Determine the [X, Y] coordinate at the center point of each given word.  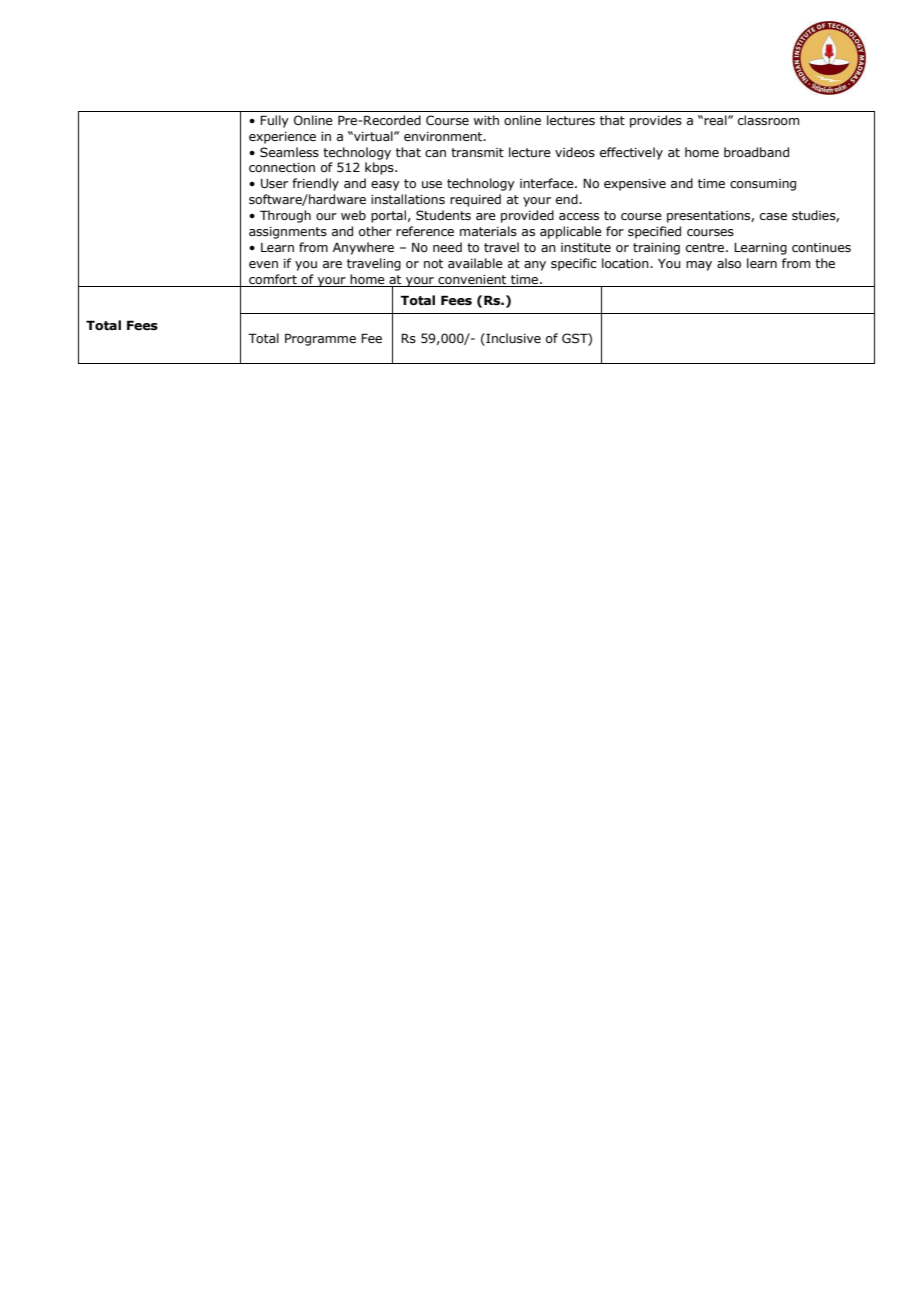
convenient [472, 279]
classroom [768, 120]
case [773, 216]
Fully [274, 121]
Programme [320, 339]
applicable [571, 232]
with [486, 120]
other [375, 231]
